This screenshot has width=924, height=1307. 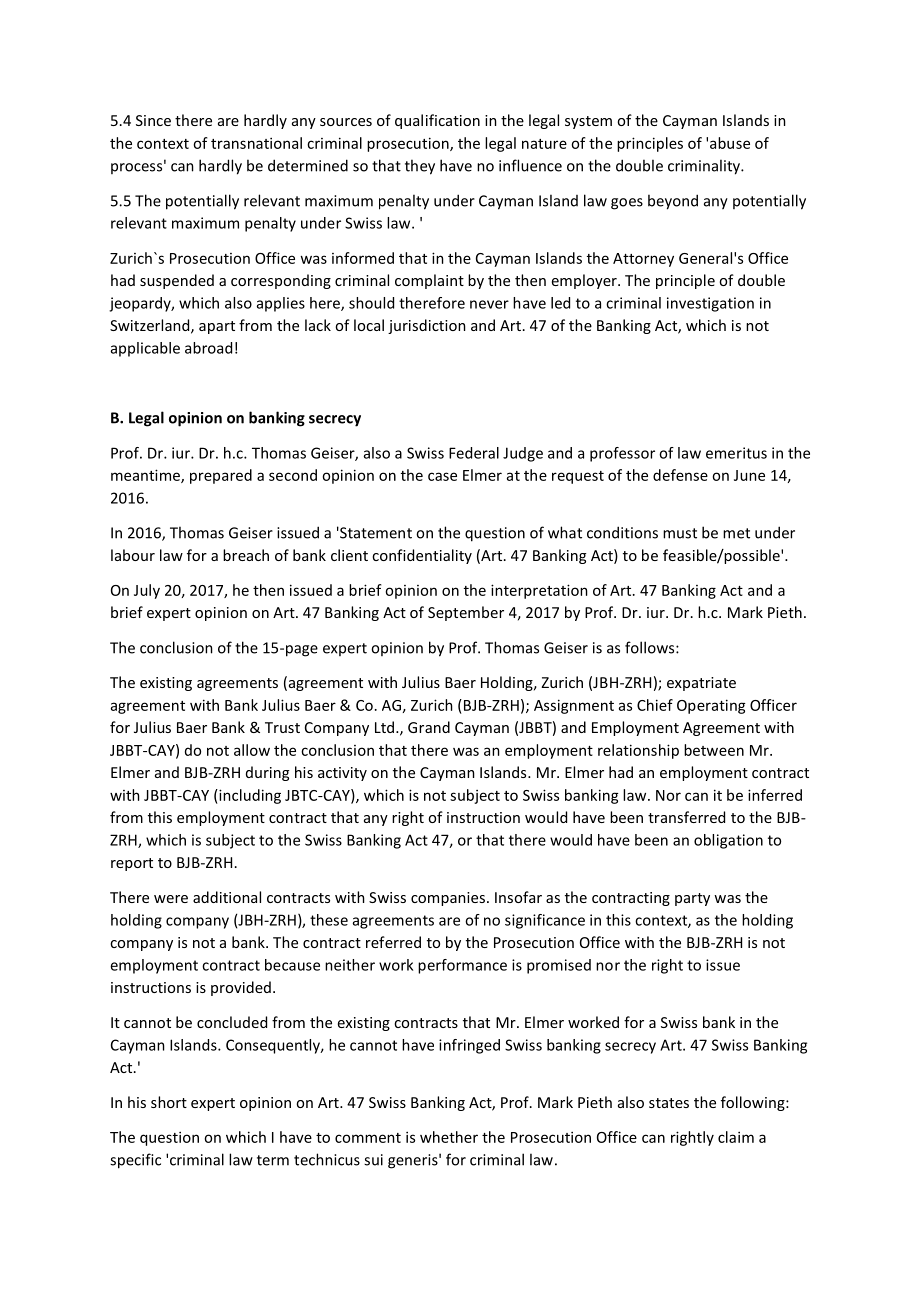 I want to click on Grand, so click(x=429, y=727).
